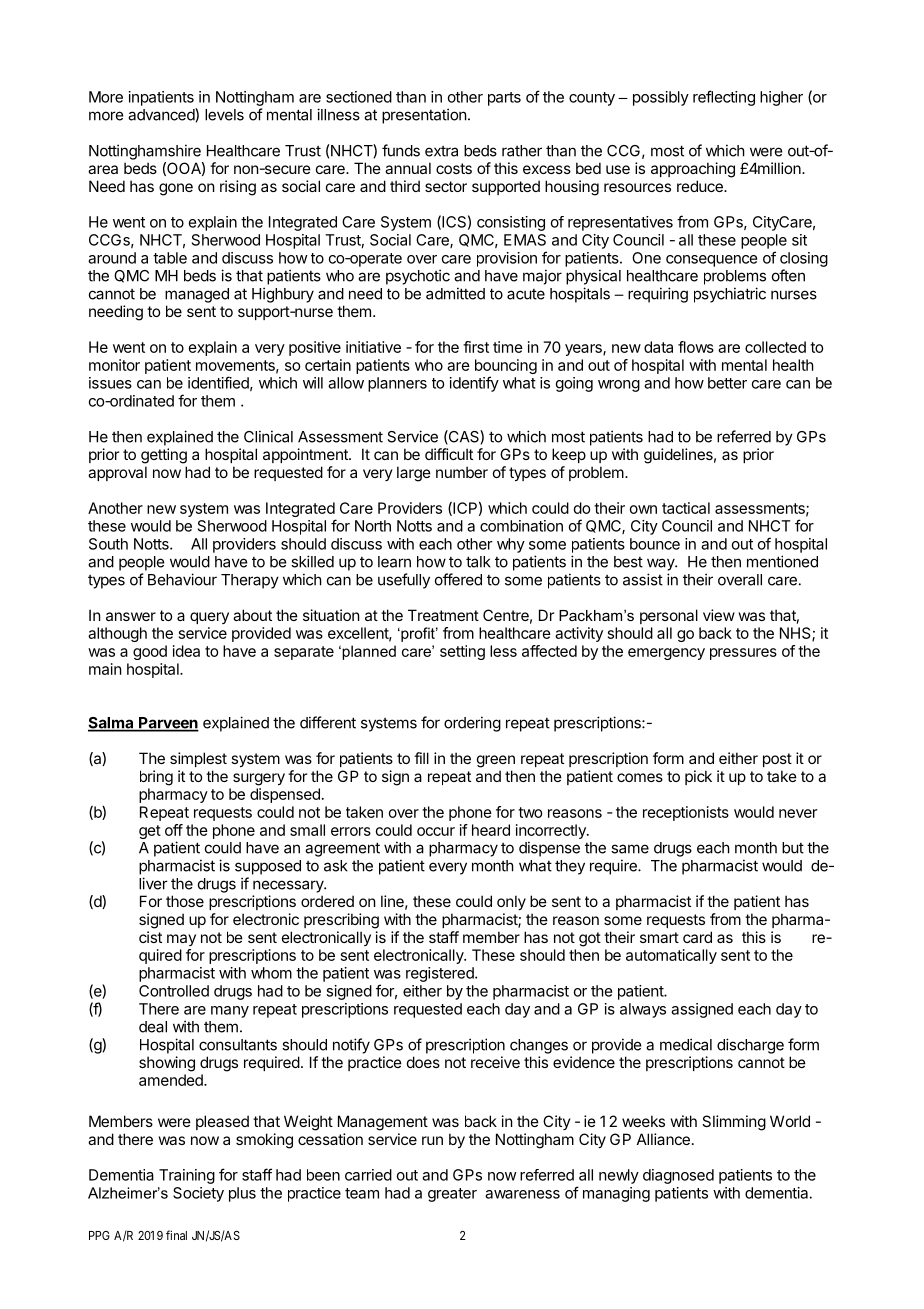 This page has height=1309, width=924. What do you see at coordinates (698, 777) in the page?
I see `pick` at bounding box center [698, 777].
